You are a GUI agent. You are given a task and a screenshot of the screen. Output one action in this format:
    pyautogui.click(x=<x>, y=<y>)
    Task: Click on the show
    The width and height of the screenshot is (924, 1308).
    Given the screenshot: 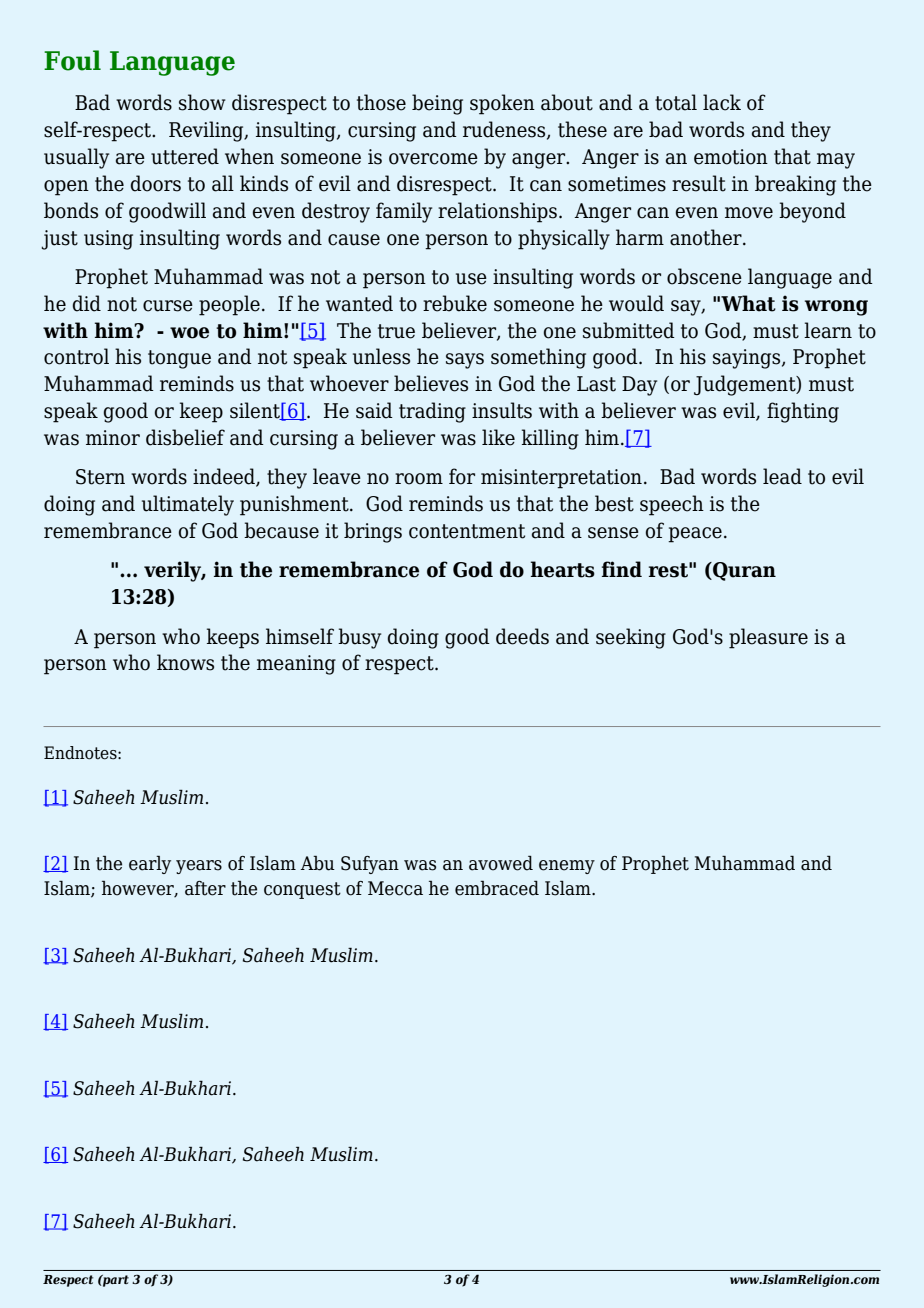 What is the action you would take?
    pyautogui.click(x=202, y=102)
